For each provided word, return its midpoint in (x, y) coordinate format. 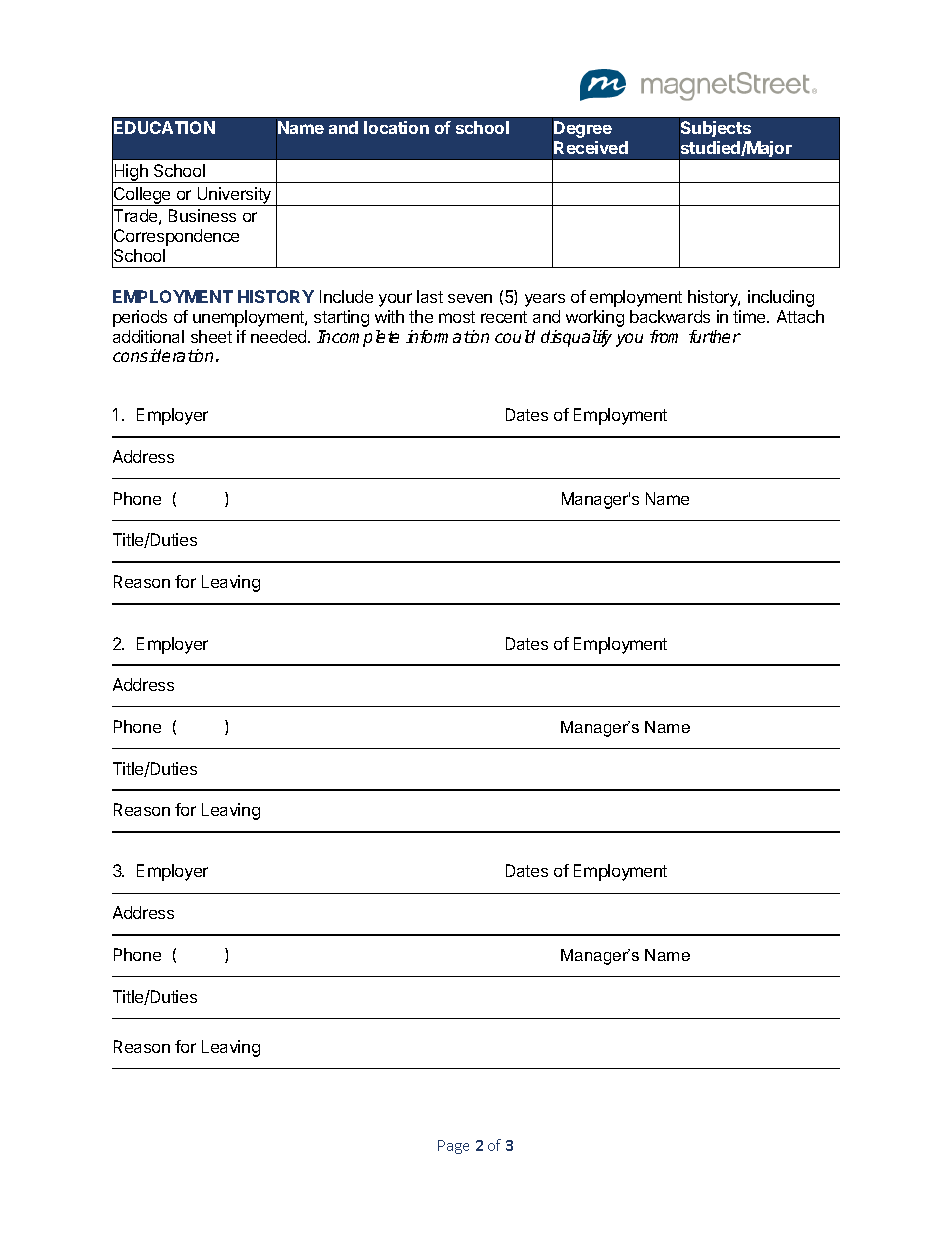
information (447, 336)
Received (591, 147)
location (396, 127)
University (234, 196)
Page (453, 1147)
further (715, 336)
